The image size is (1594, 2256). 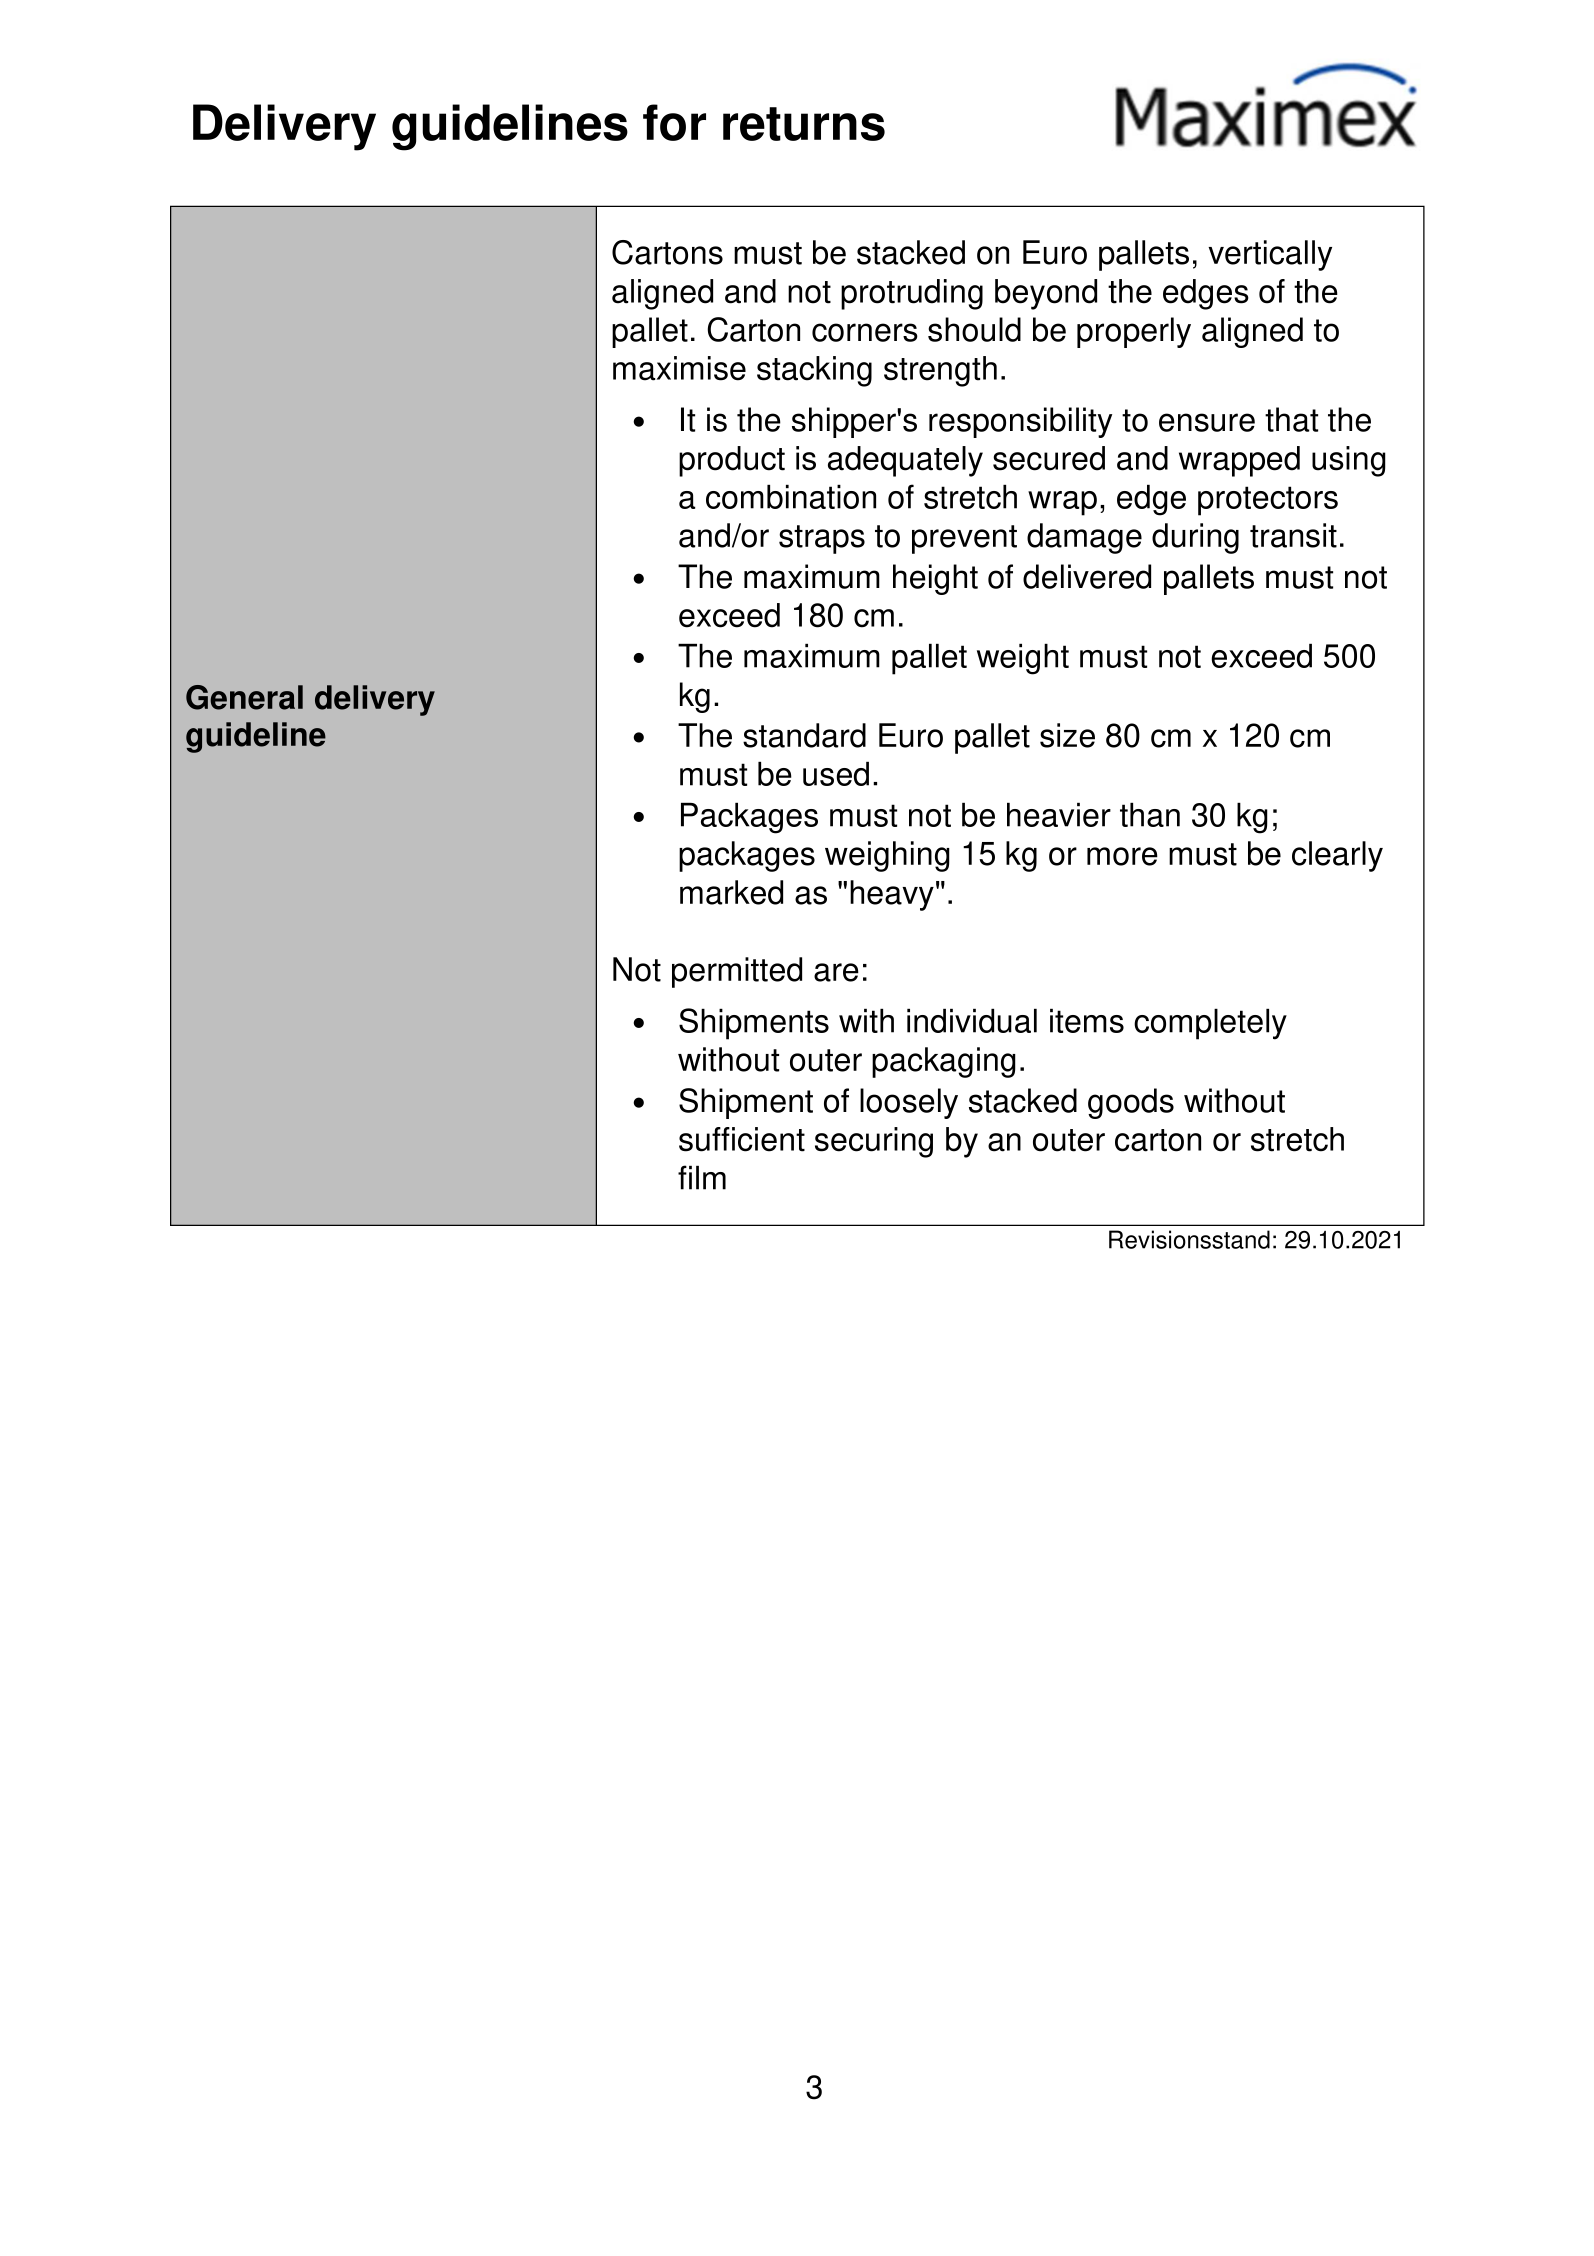 What do you see at coordinates (674, 122) in the screenshot?
I see `for` at bounding box center [674, 122].
